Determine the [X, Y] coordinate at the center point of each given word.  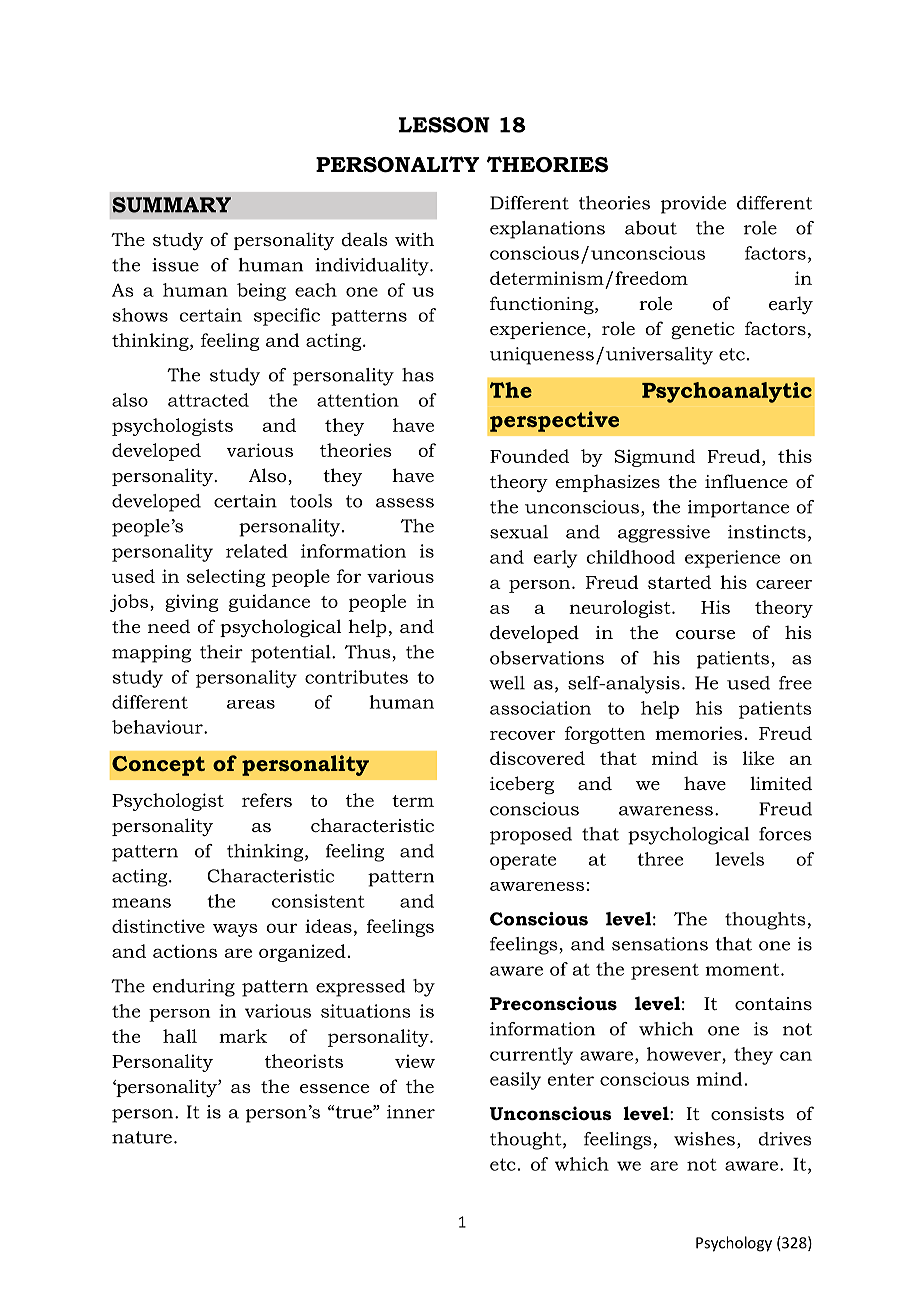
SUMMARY [171, 205]
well [507, 683]
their [221, 652]
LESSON [444, 125]
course [705, 635]
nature [142, 1137]
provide [693, 205]
